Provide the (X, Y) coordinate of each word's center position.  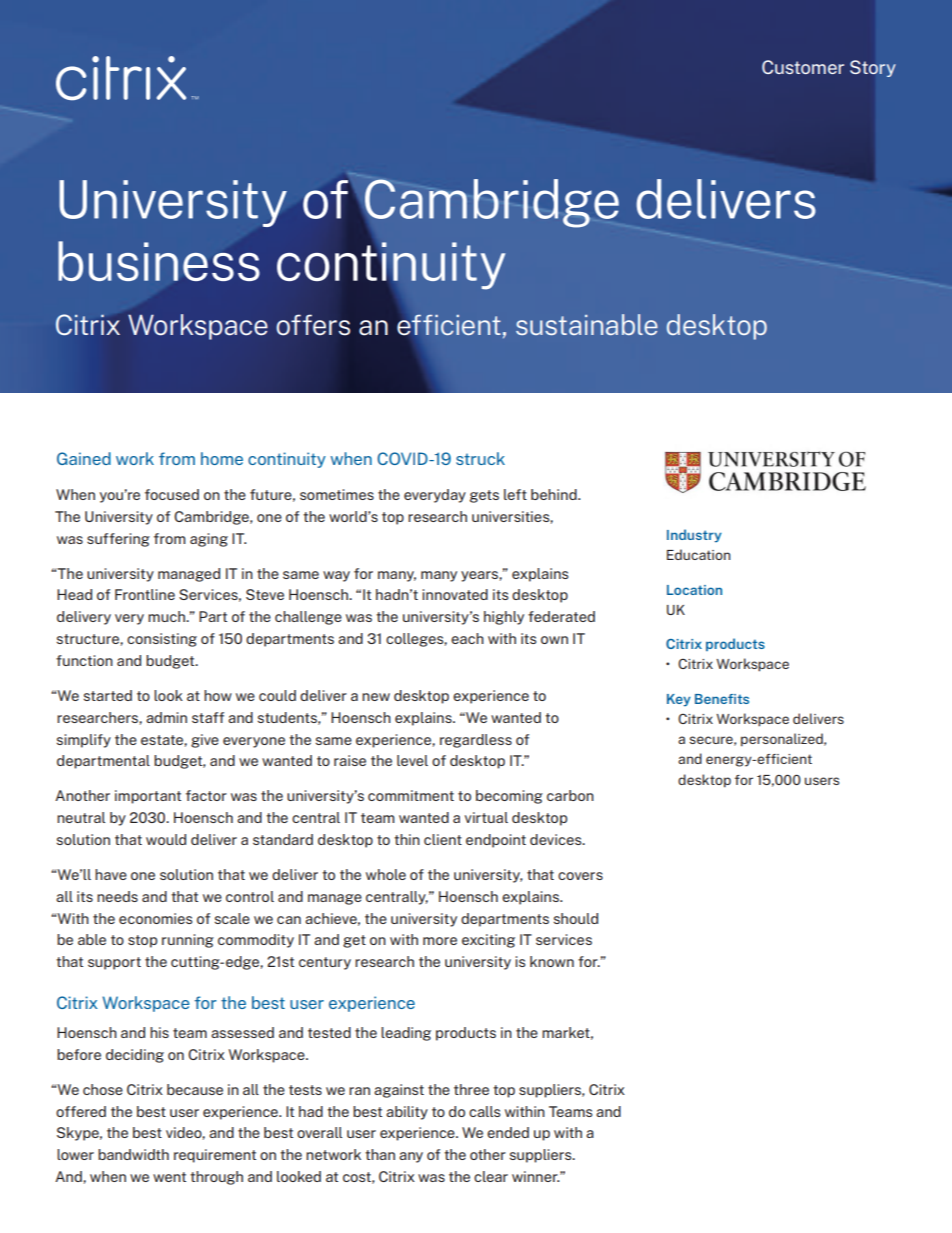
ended (508, 1132)
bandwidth (133, 1154)
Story (873, 68)
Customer (803, 67)
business (158, 261)
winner (535, 1176)
